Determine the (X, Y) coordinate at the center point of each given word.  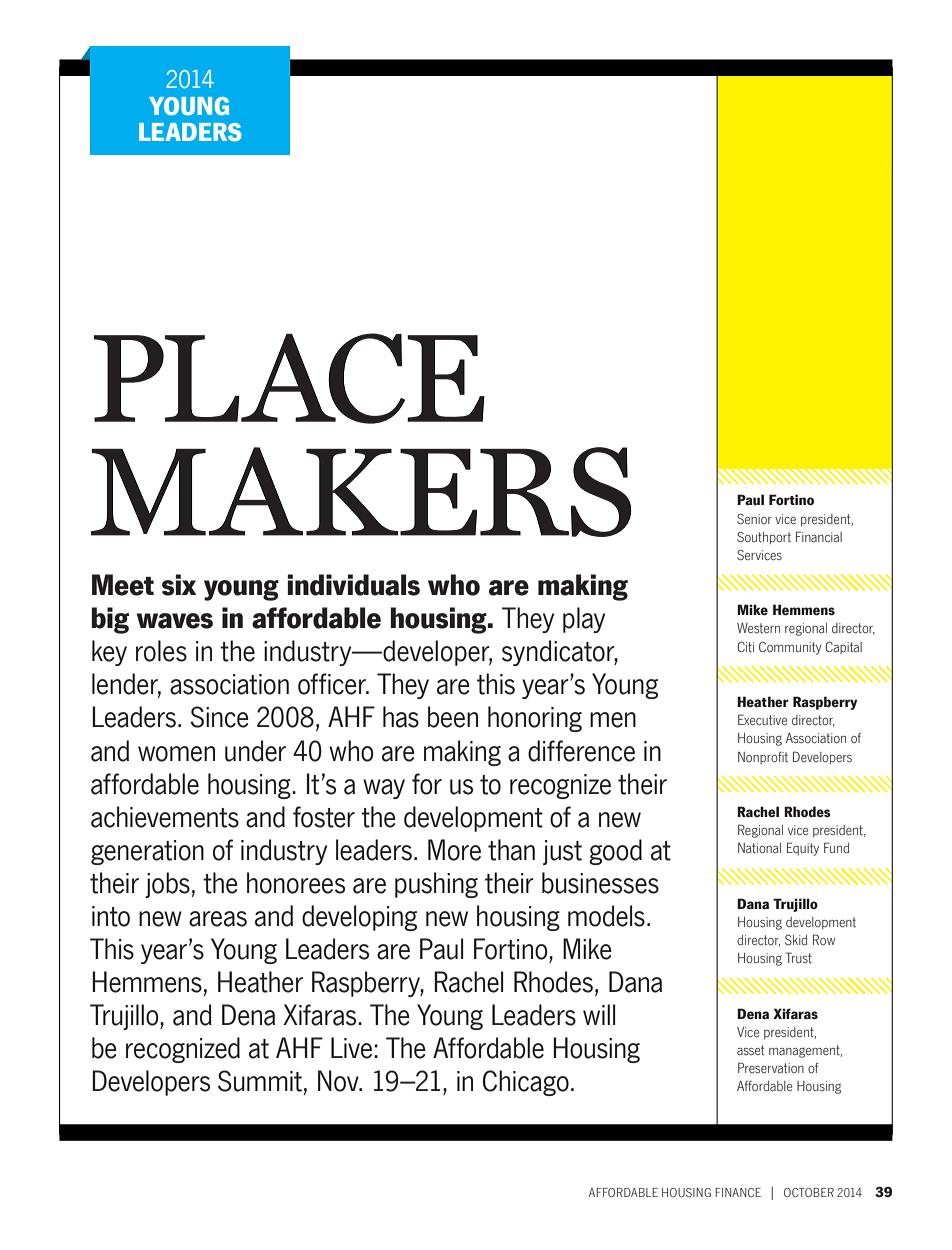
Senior (754, 519)
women (176, 754)
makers (361, 492)
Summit (260, 1081)
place (289, 378)
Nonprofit (763, 758)
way (384, 789)
